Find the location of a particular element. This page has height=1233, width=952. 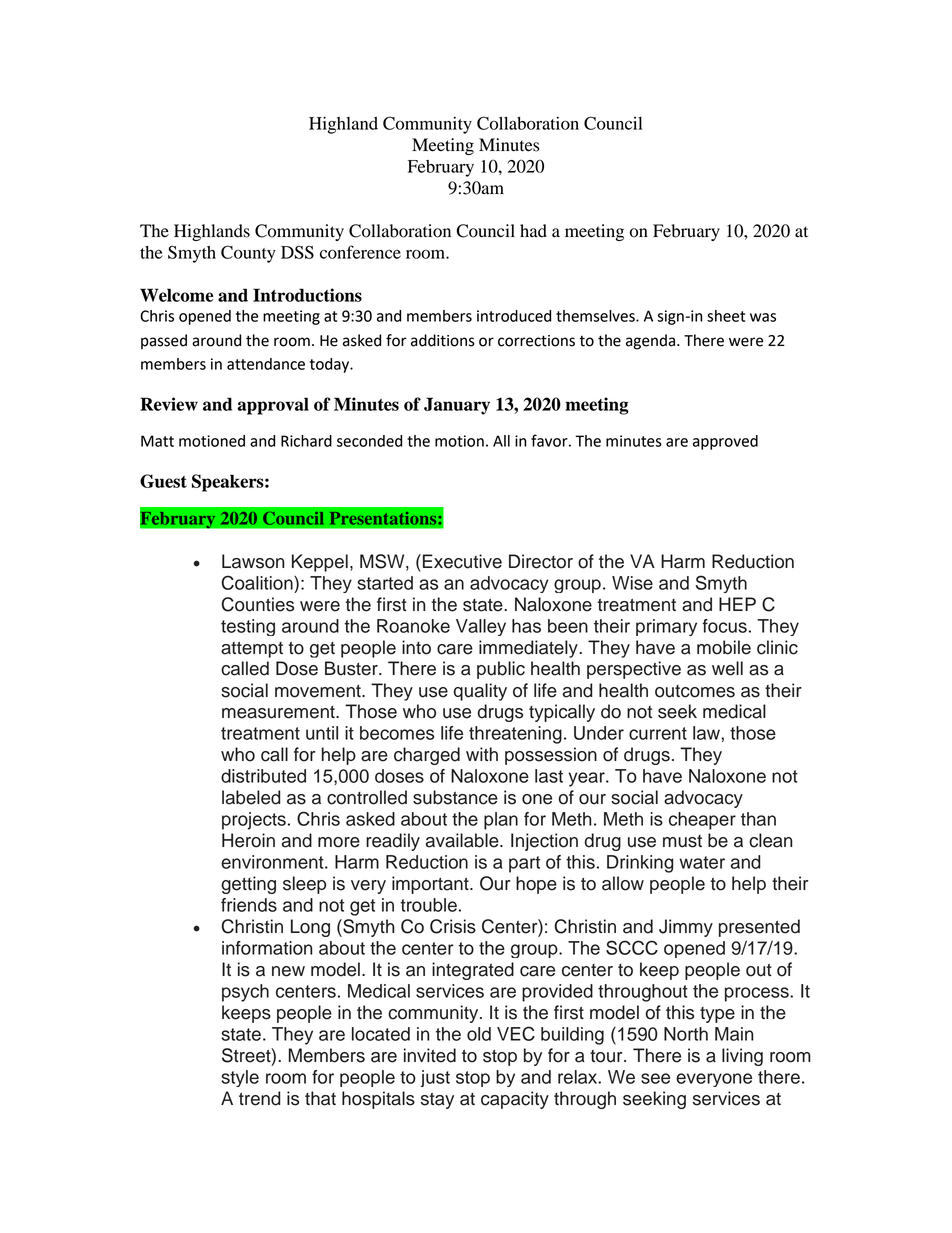

just is located at coordinates (435, 1078).
